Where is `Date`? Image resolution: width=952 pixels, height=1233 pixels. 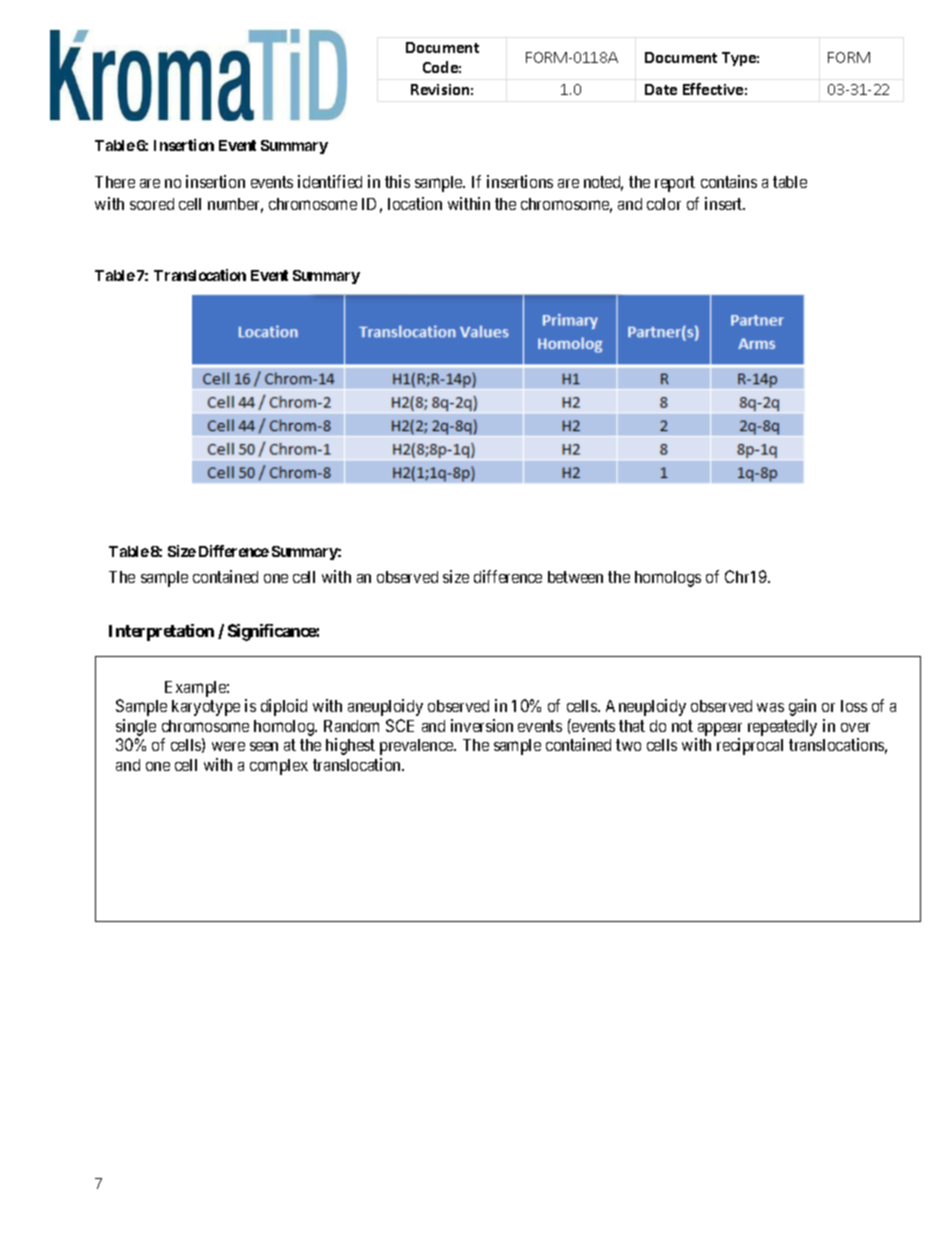
Date is located at coordinates (661, 89).
